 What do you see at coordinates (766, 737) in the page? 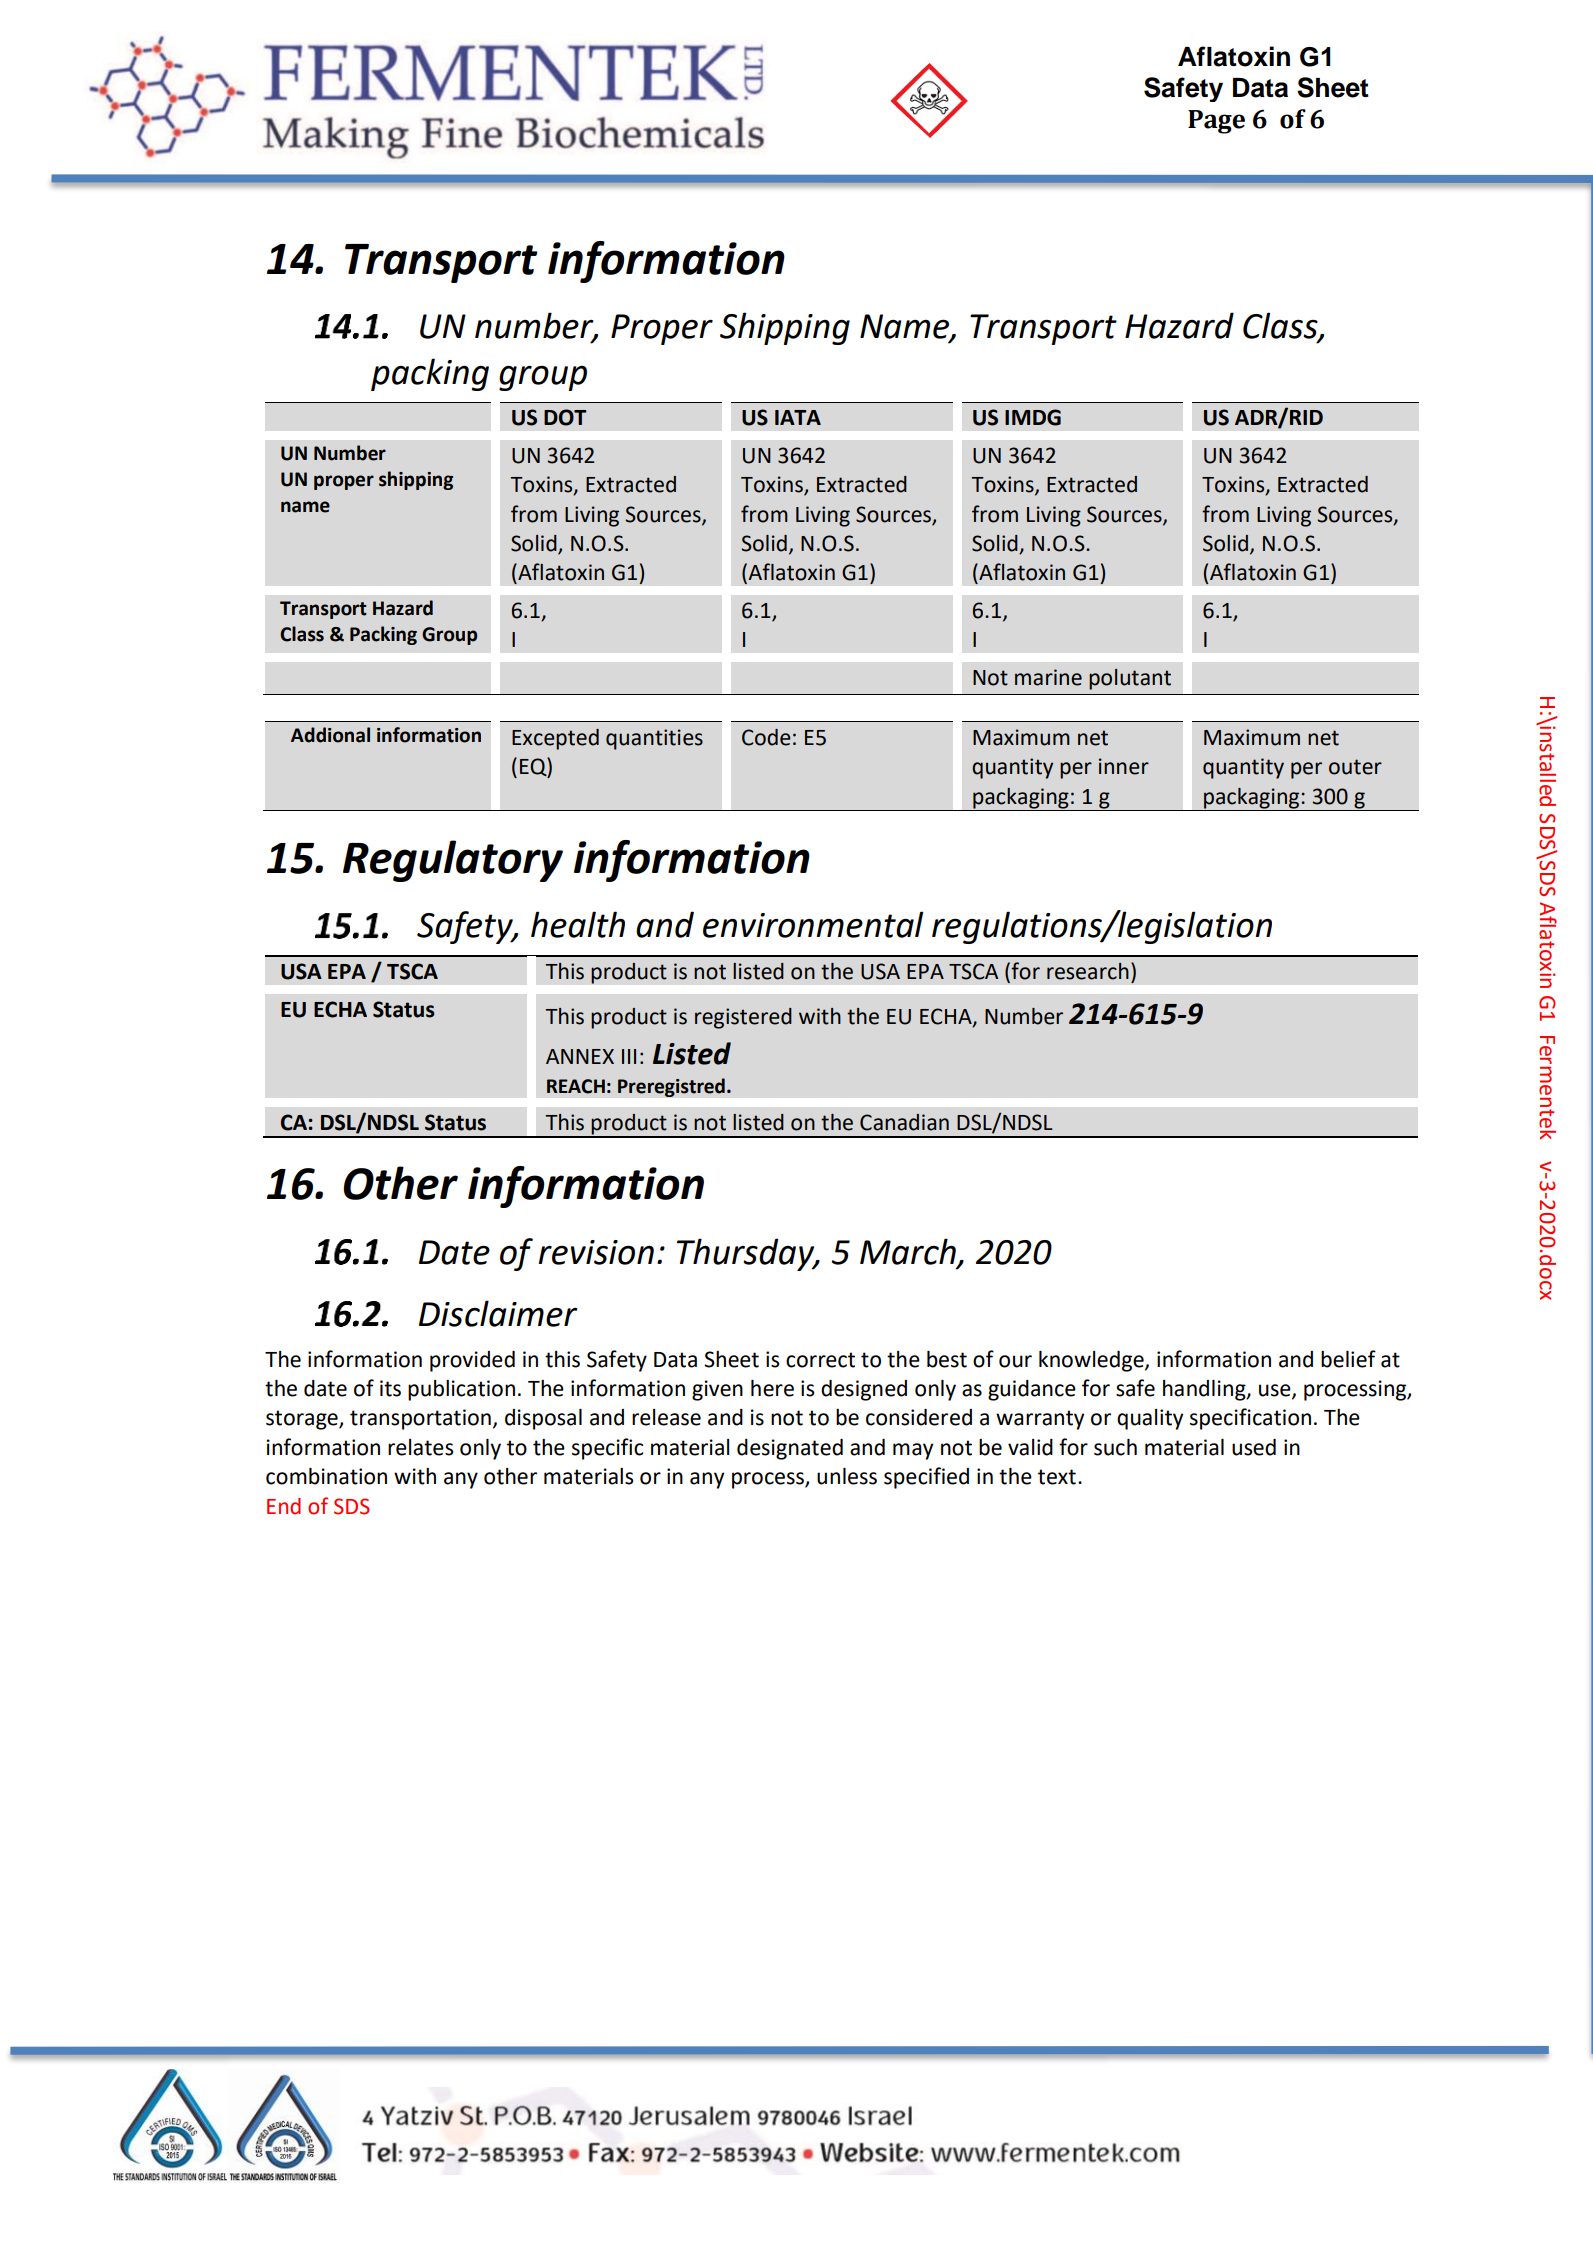
I see `Code` at bounding box center [766, 737].
